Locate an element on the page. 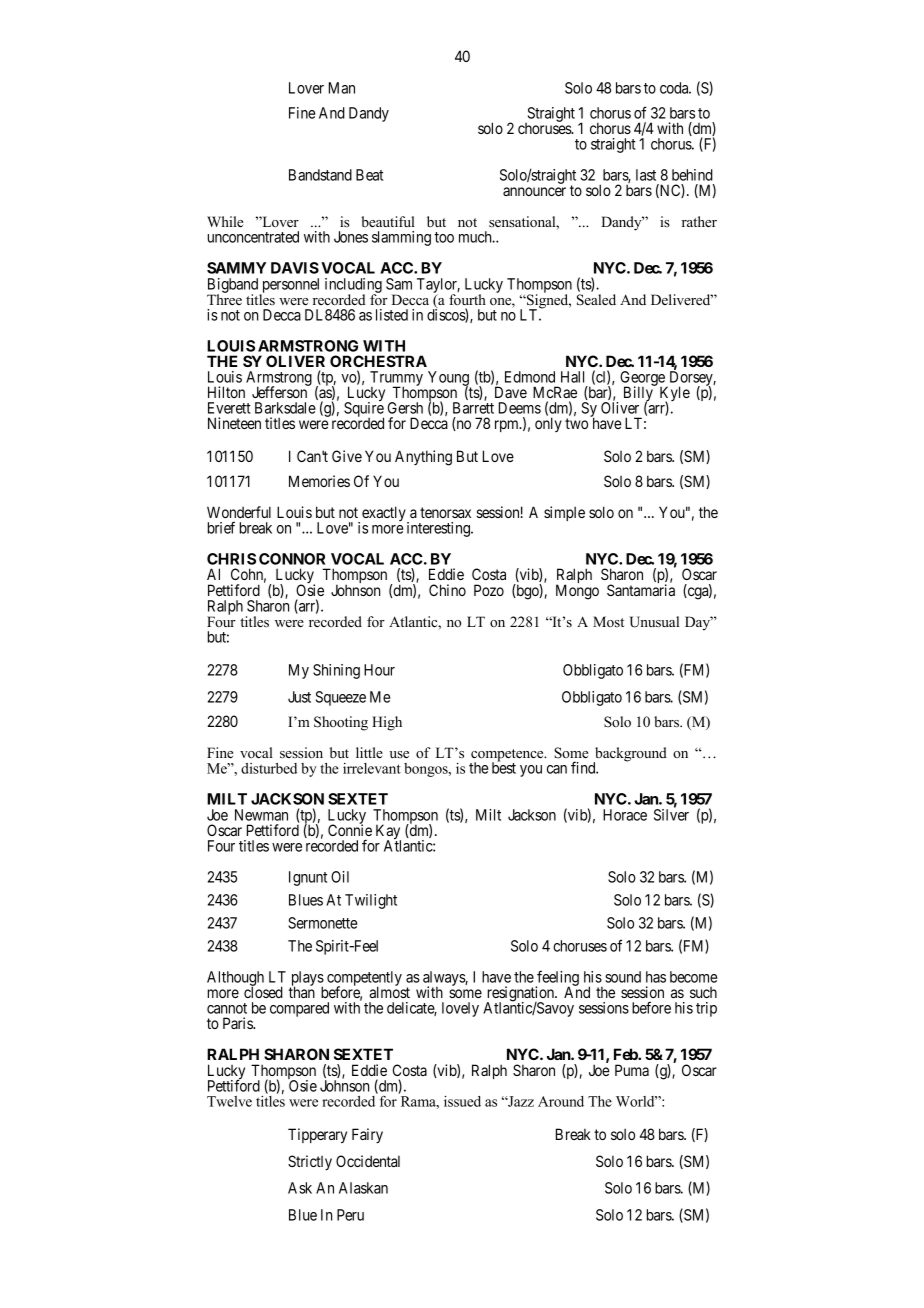 Image resolution: width=924 pixels, height=1308 pixels. background is located at coordinates (630, 755).
